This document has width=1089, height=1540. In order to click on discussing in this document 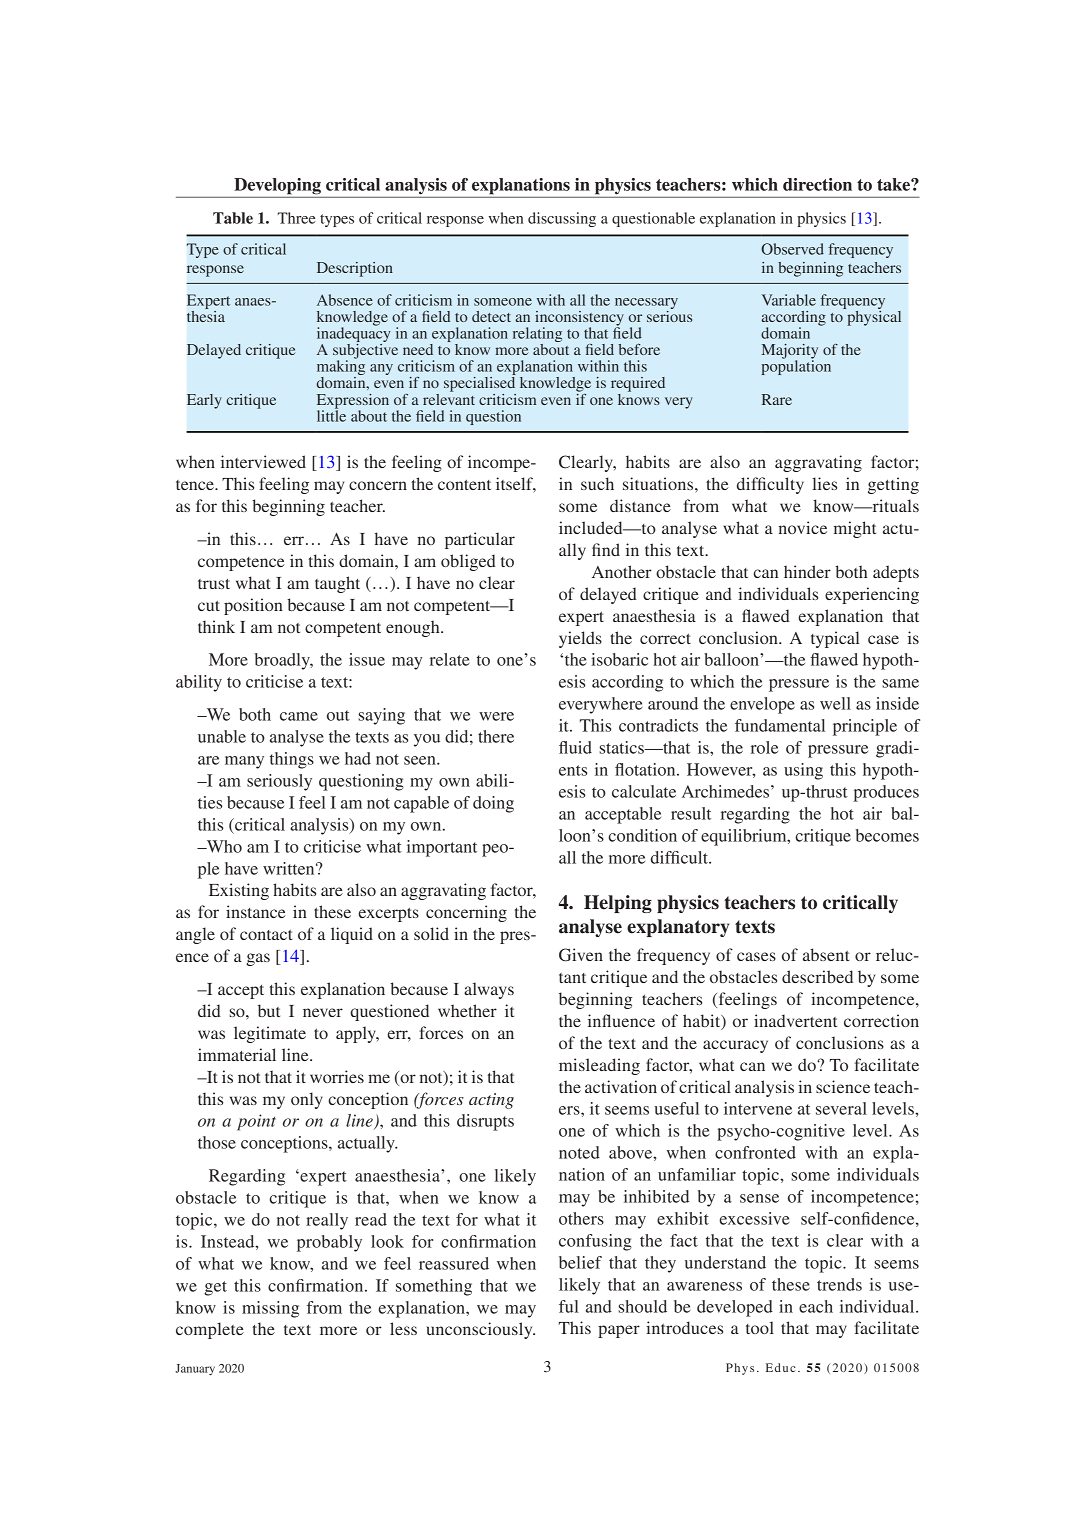, I will do `click(562, 219)`.
